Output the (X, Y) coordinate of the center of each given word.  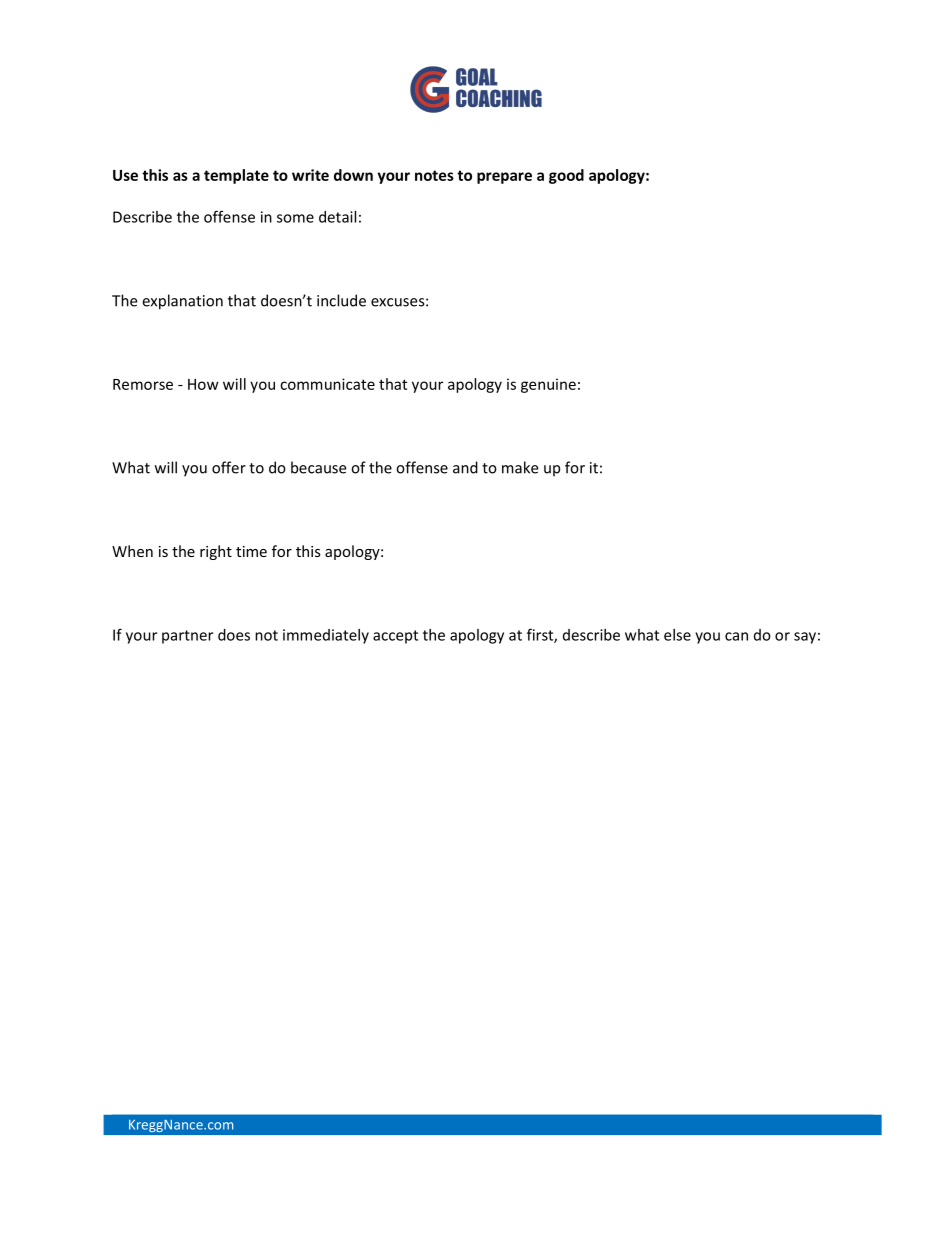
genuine (548, 385)
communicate (327, 384)
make (520, 467)
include (341, 300)
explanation (182, 302)
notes (434, 175)
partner (187, 637)
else (677, 635)
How (203, 384)
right (216, 552)
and (465, 467)
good (566, 176)
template (236, 176)
